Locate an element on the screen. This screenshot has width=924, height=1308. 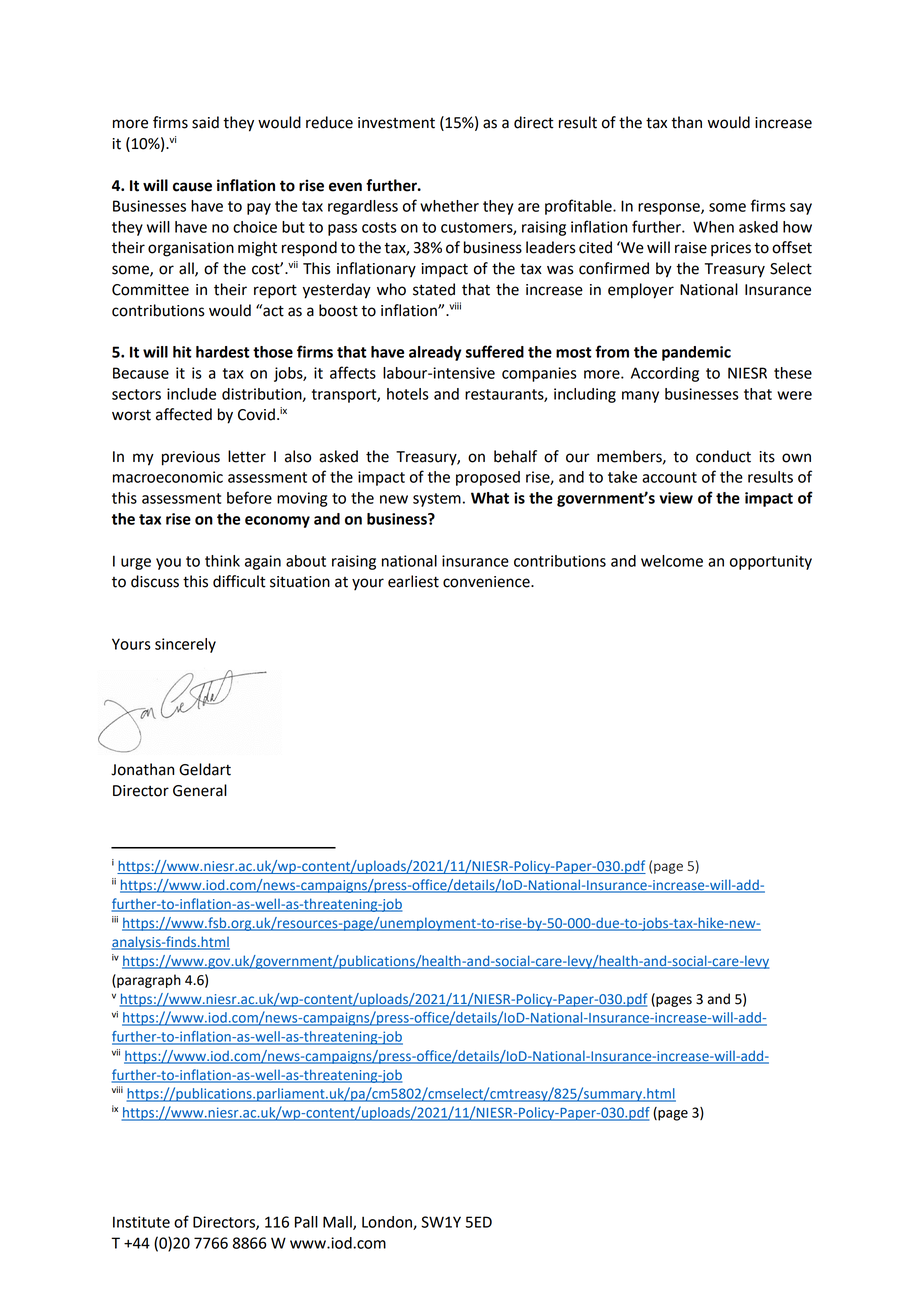
Institute is located at coordinates (141, 1222).
